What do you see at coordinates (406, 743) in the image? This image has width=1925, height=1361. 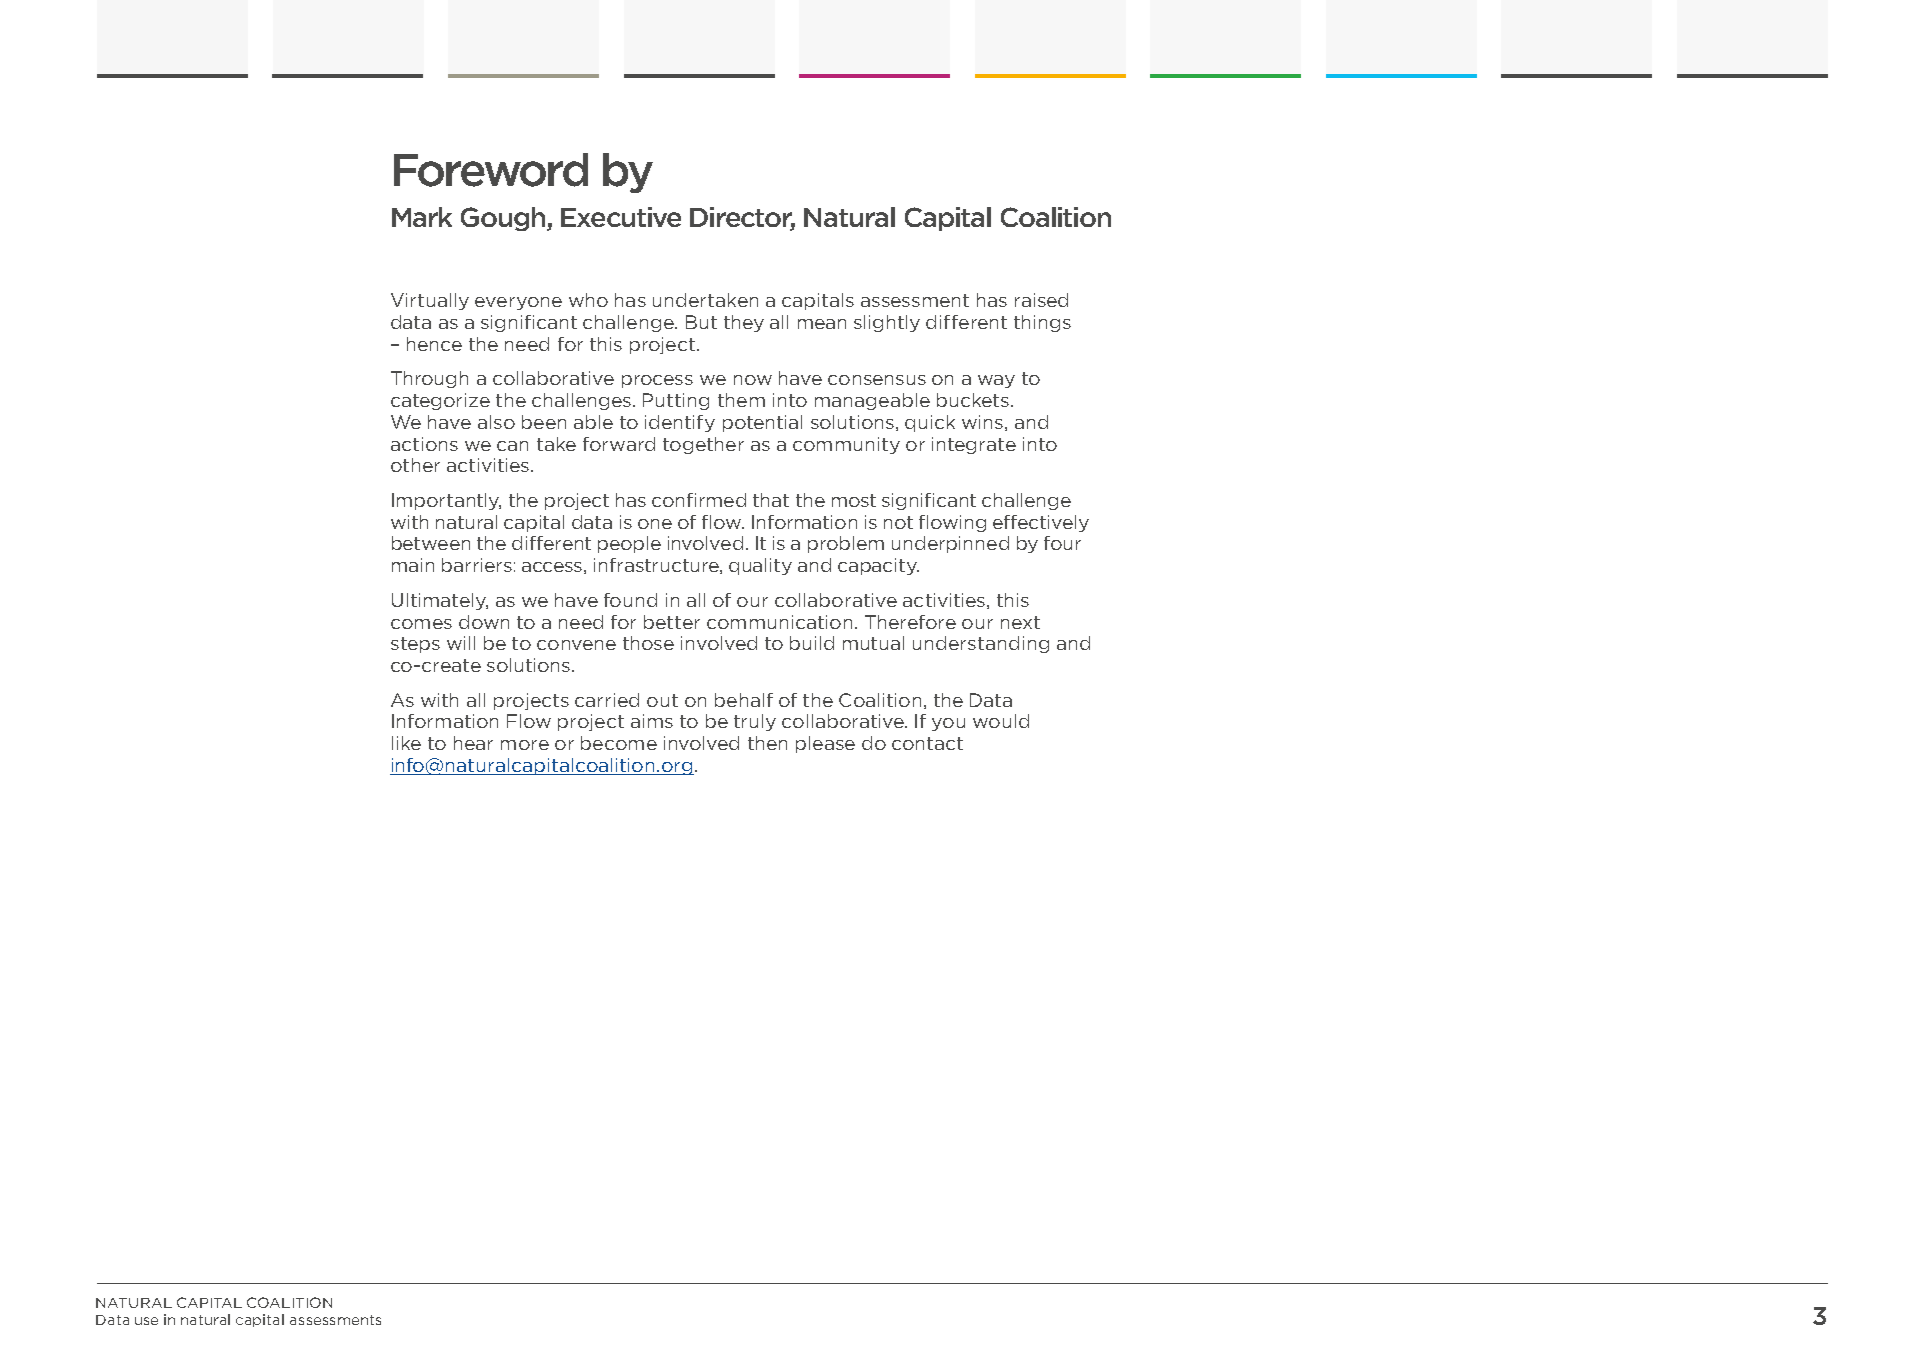 I see `like` at bounding box center [406, 743].
